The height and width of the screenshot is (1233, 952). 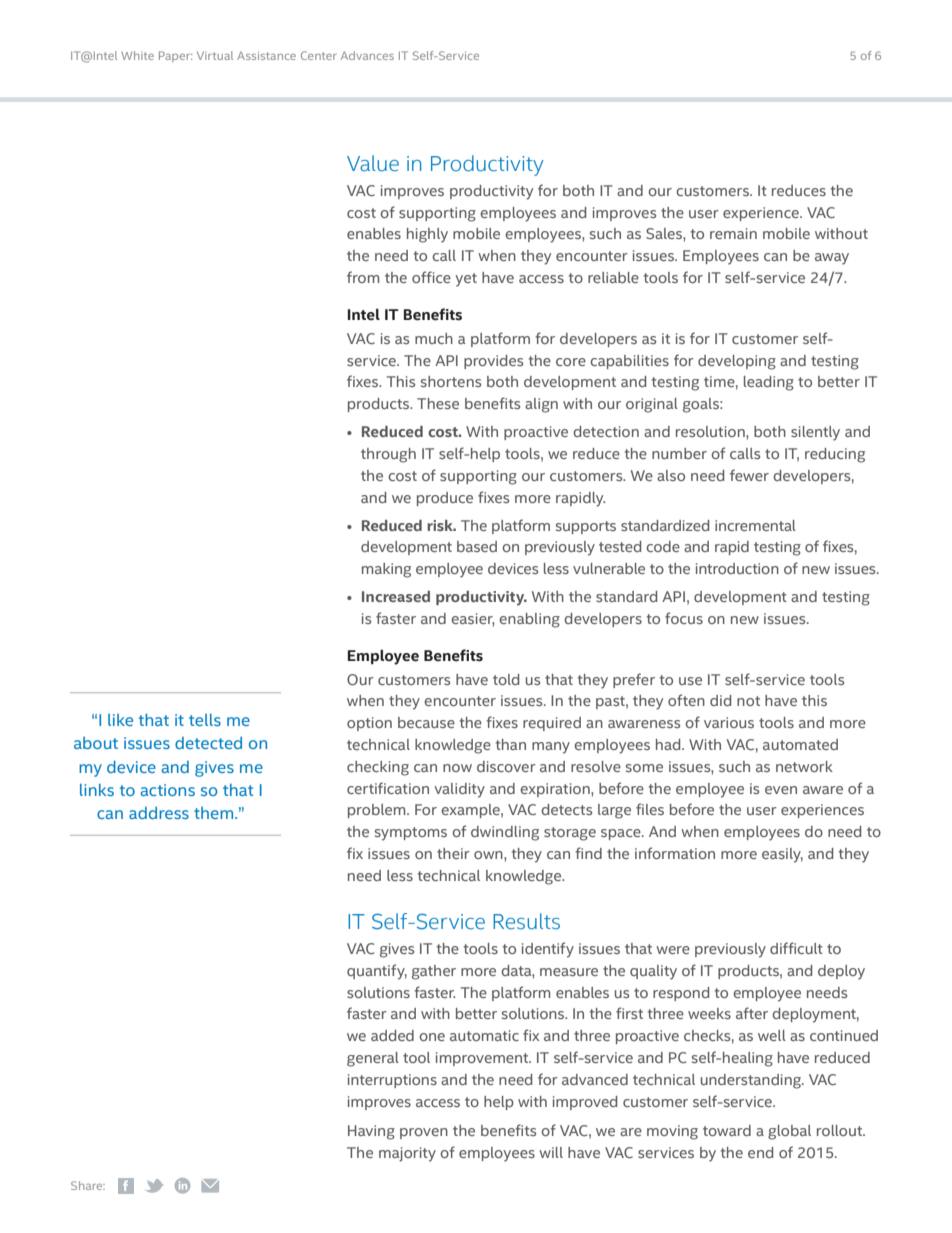 I want to click on actions, so click(x=167, y=790).
